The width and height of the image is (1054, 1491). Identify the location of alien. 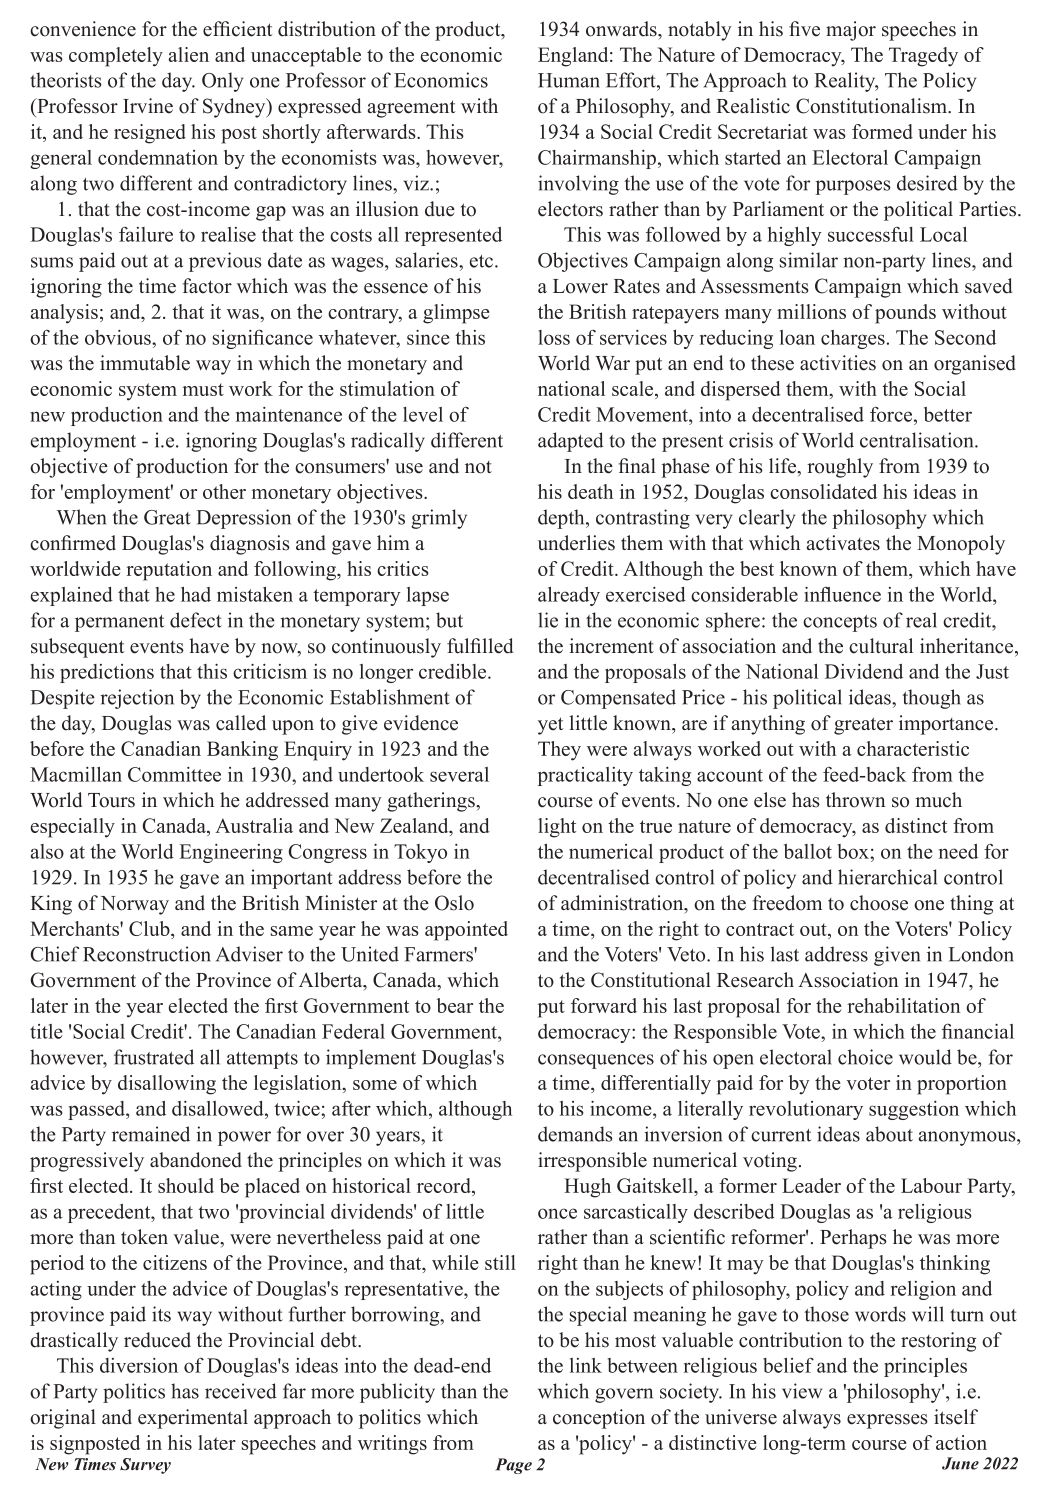
(188, 54).
